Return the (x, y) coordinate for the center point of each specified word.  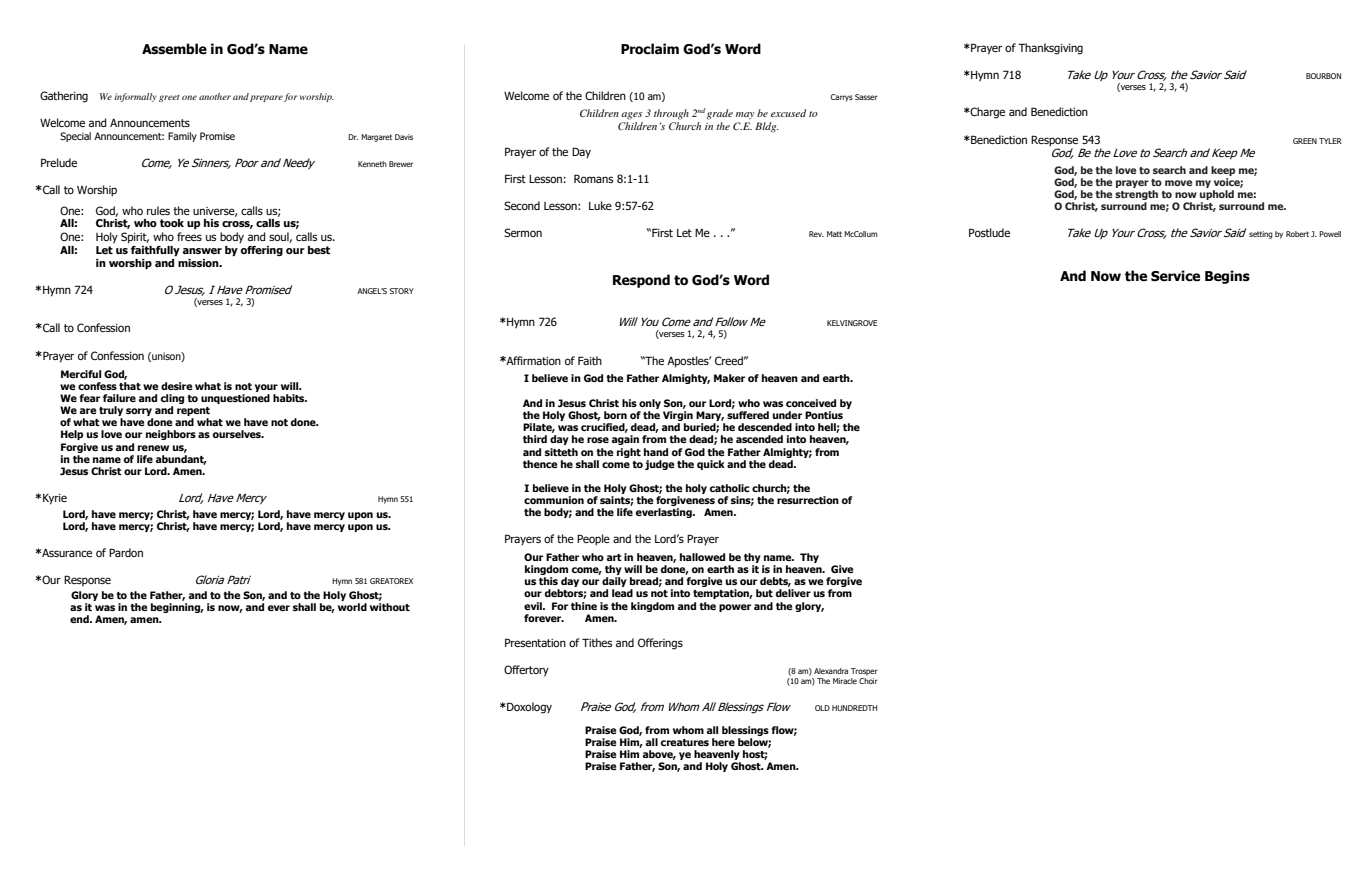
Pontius (824, 415)
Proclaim (650, 49)
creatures (685, 742)
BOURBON (1323, 76)
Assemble (174, 49)
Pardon (126, 552)
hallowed (702, 557)
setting (1261, 235)
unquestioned (235, 399)
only (650, 404)
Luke (600, 205)
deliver (793, 593)
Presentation (535, 642)
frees (189, 236)
